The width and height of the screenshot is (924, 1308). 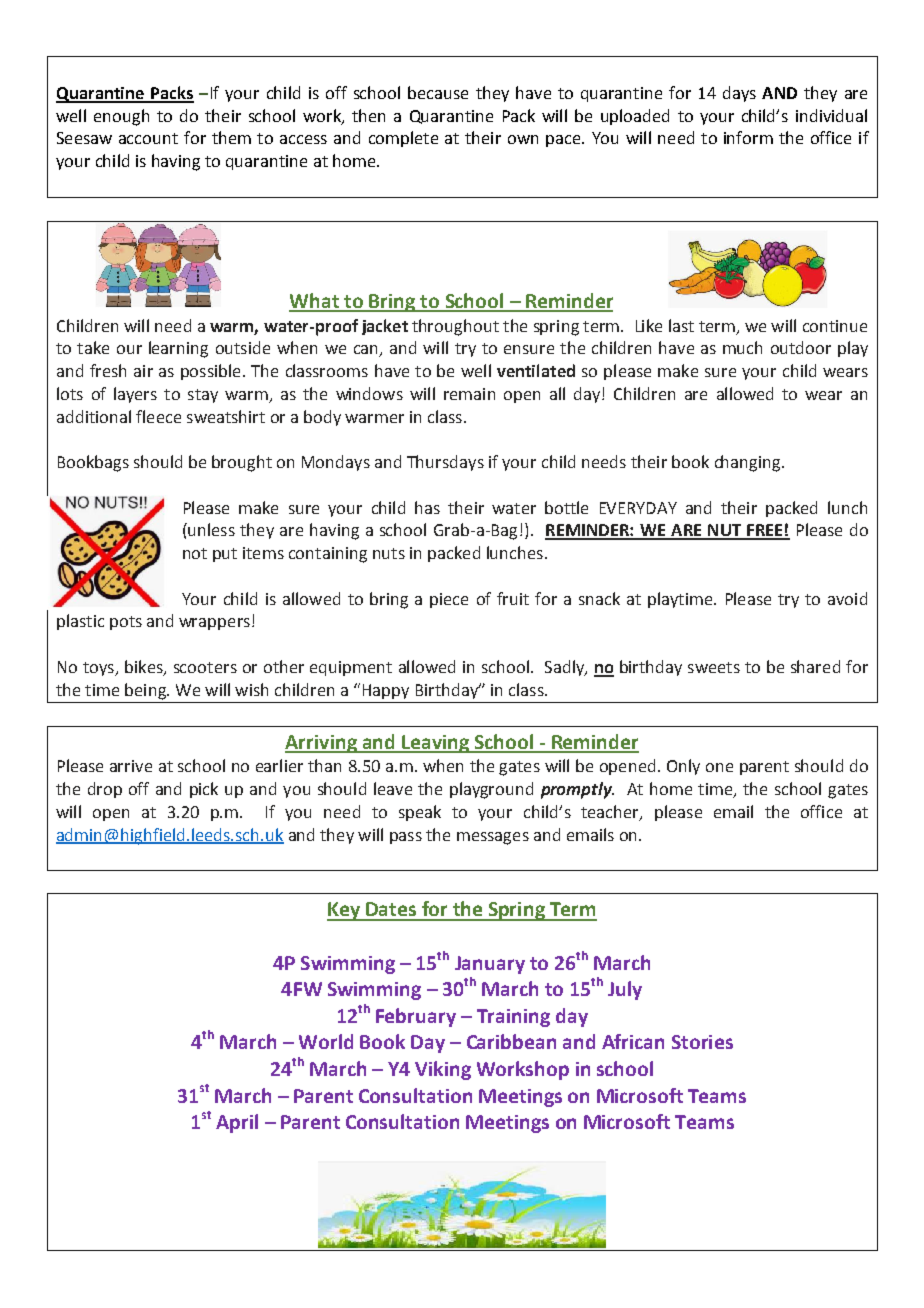 What do you see at coordinates (748, 137) in the screenshot?
I see `inform` at bounding box center [748, 137].
